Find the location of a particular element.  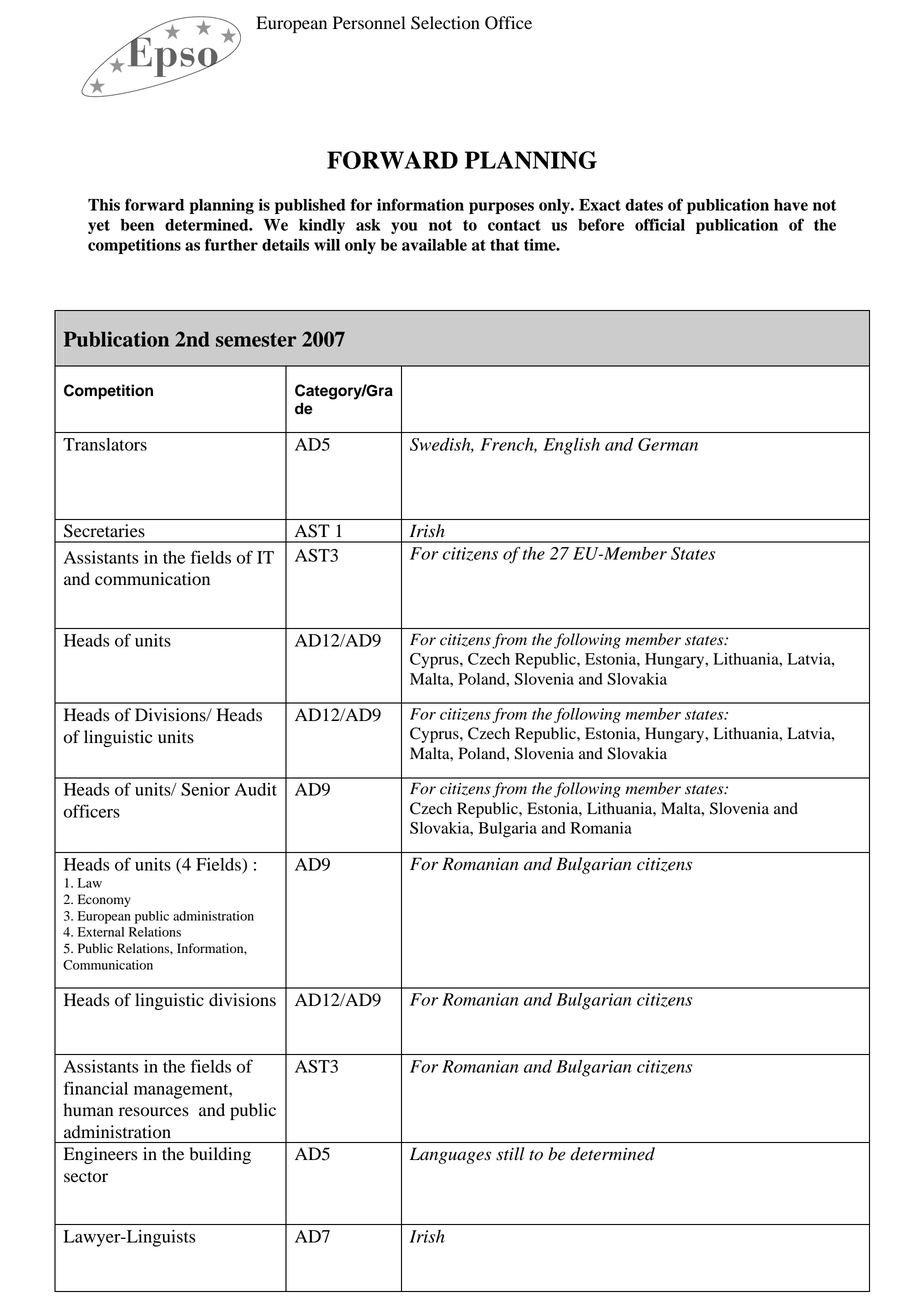

Senior is located at coordinates (205, 789).
